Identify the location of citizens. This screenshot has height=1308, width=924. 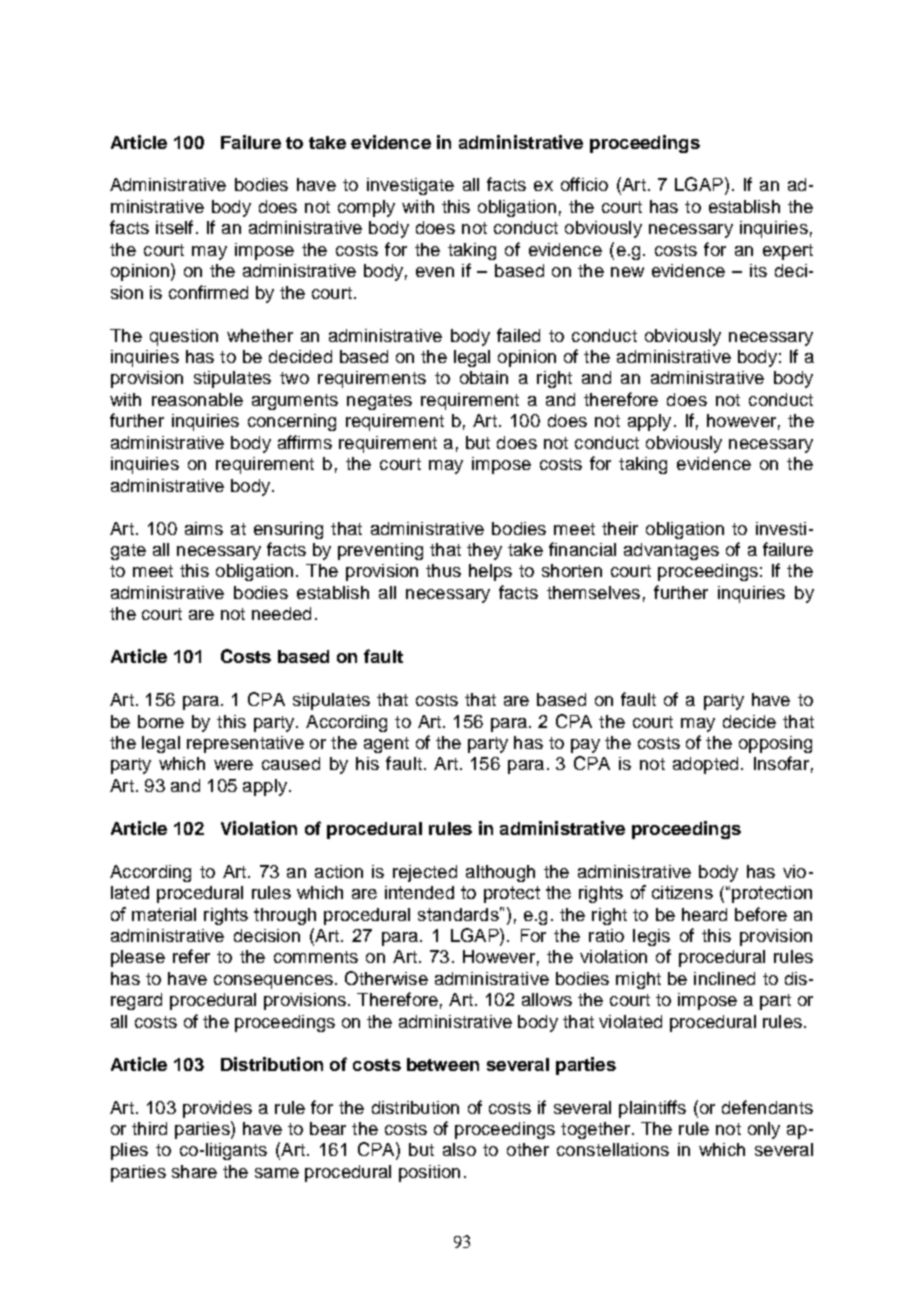
(682, 892).
